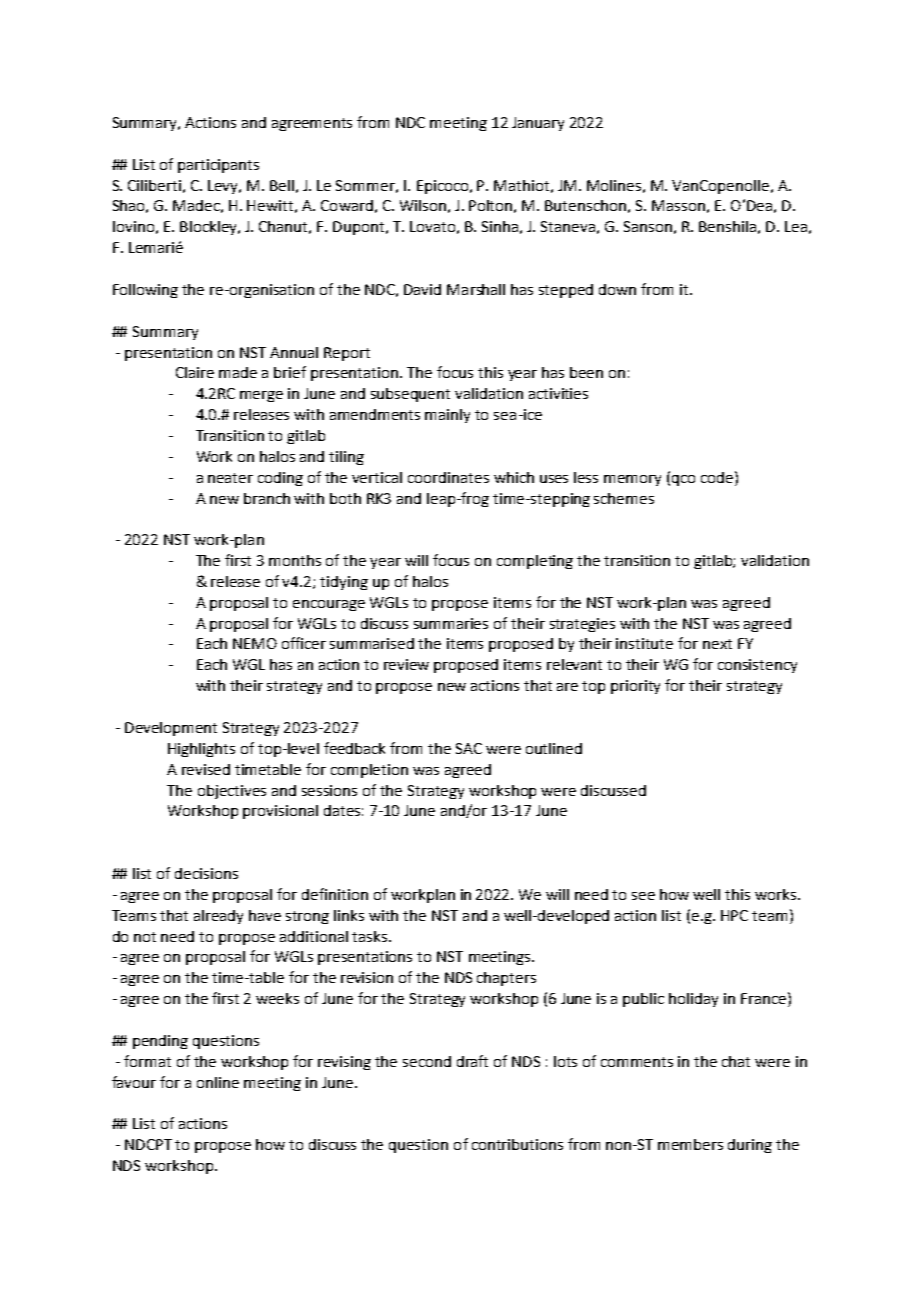 The image size is (924, 1308). Describe the element at coordinates (230, 478) in the screenshot. I see `neater` at that location.
